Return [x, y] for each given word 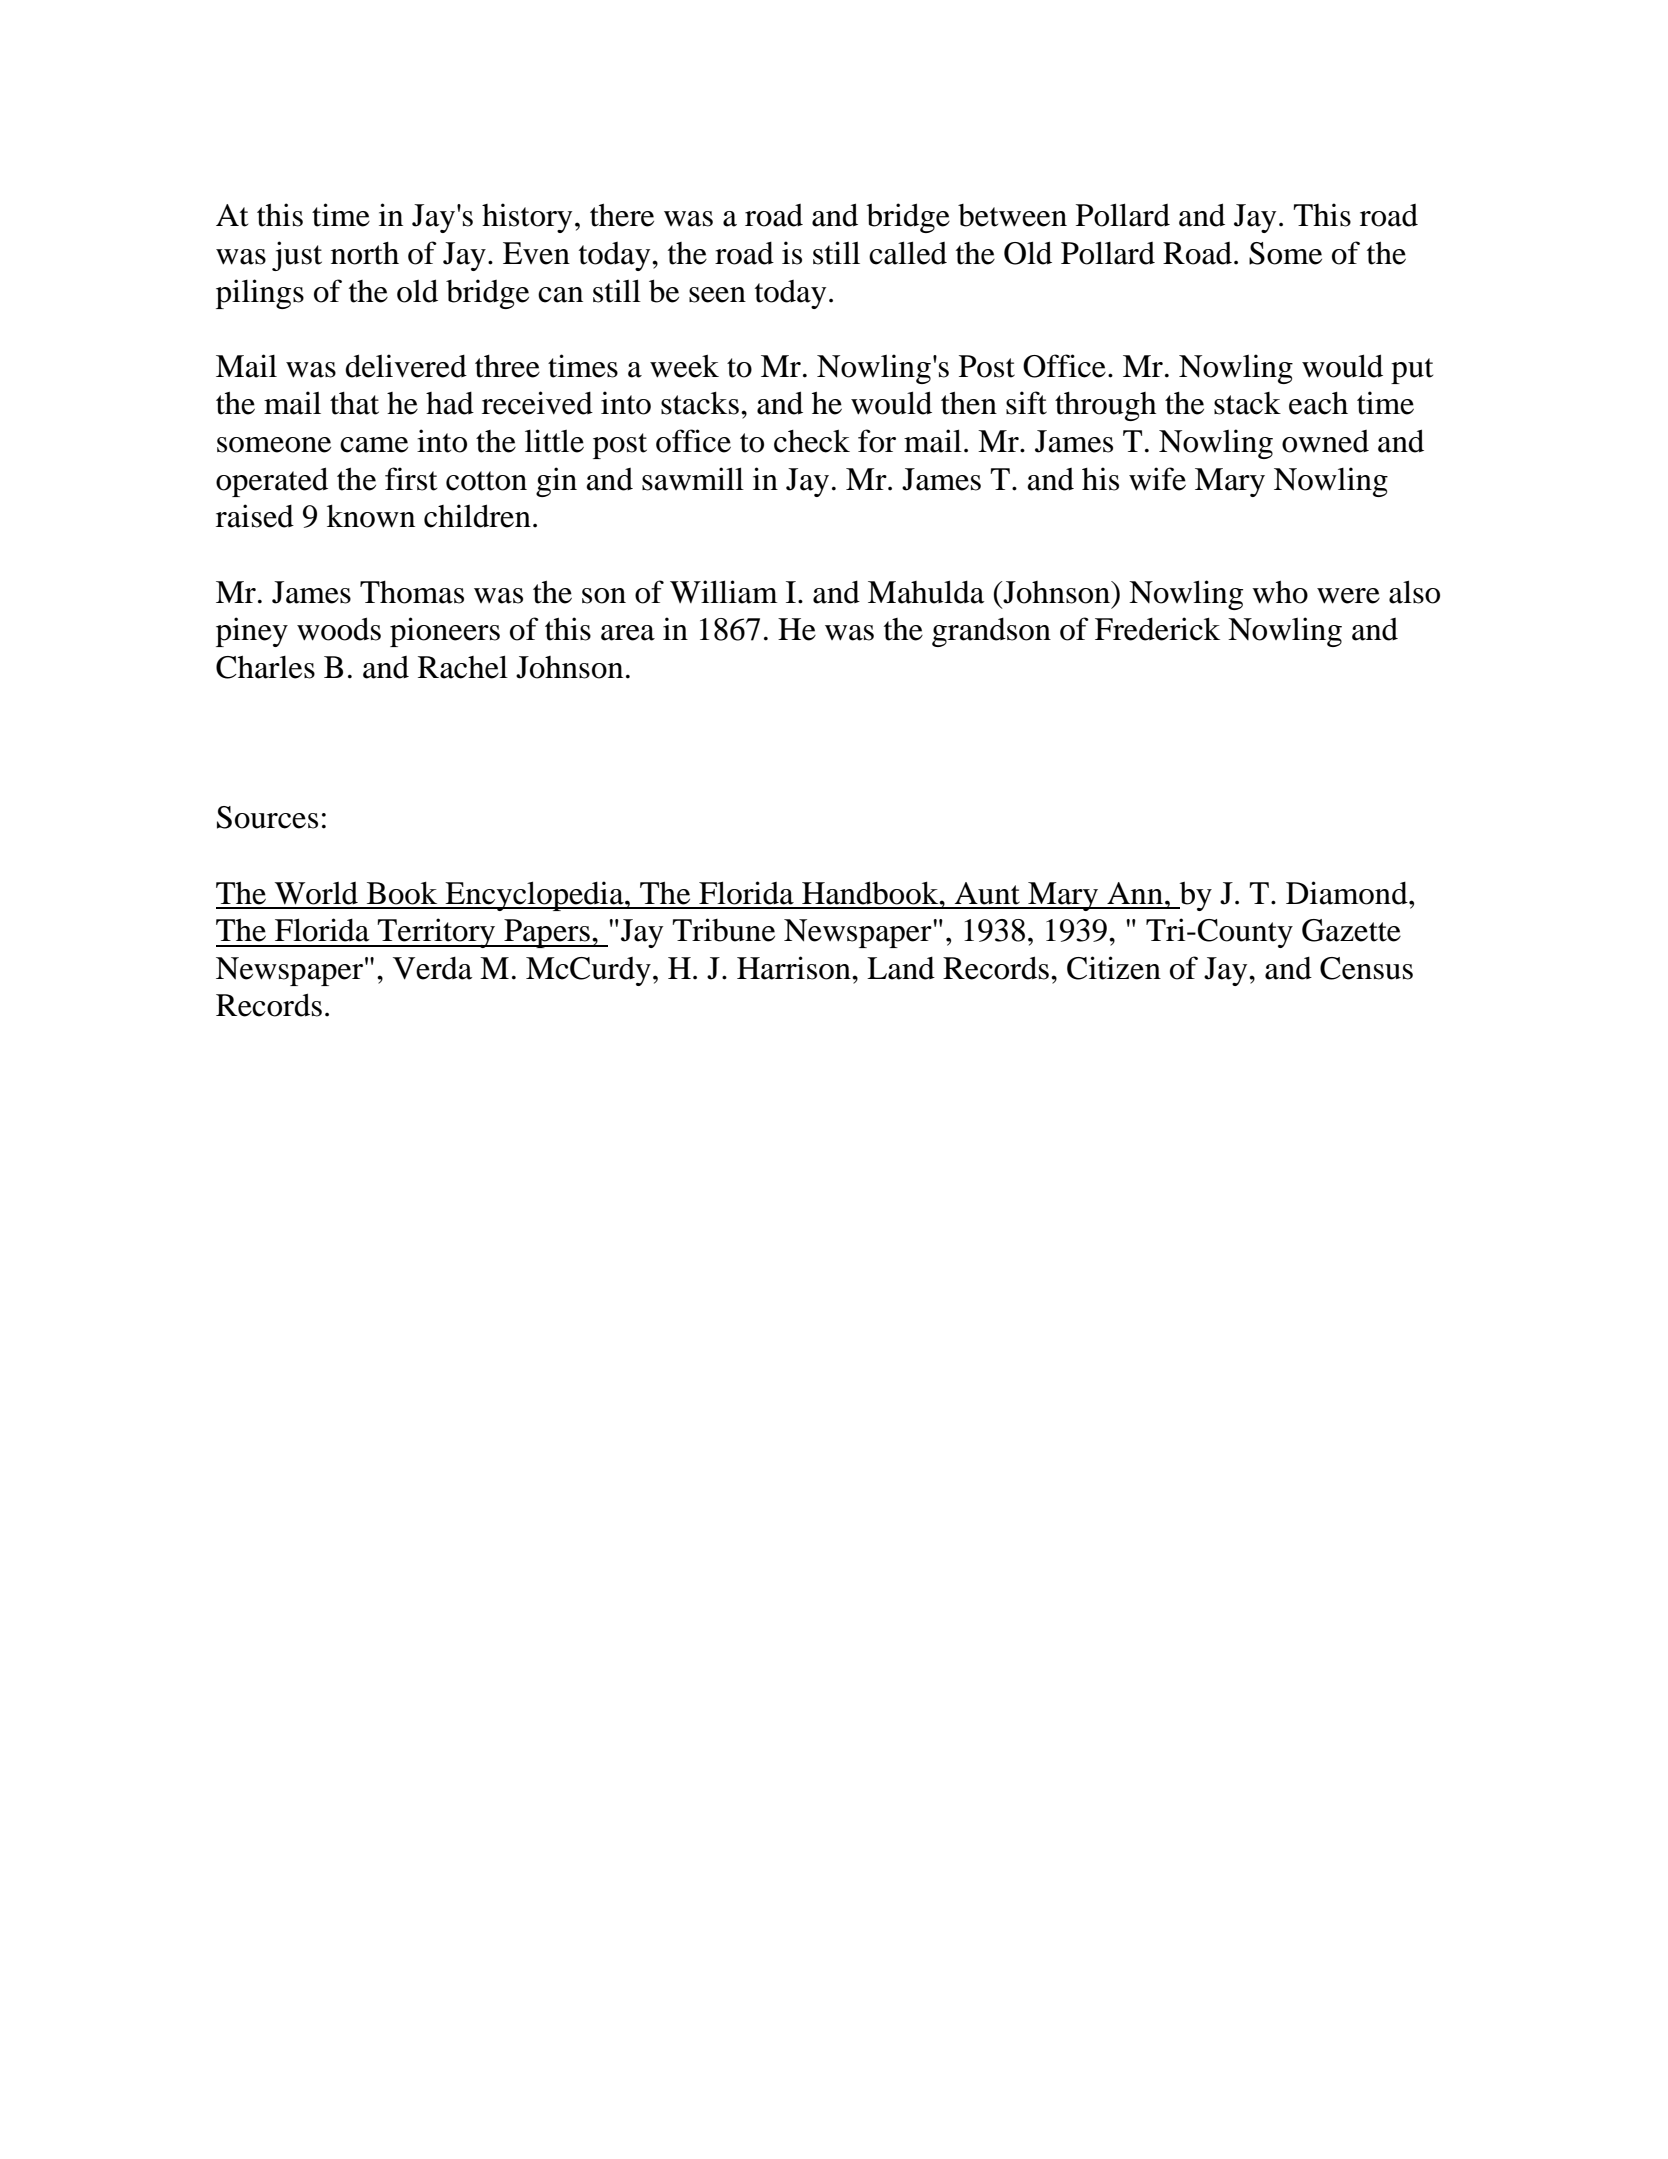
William [724, 592]
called [908, 253]
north [365, 253]
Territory [437, 933]
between [1012, 215]
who [1280, 592]
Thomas [412, 592]
